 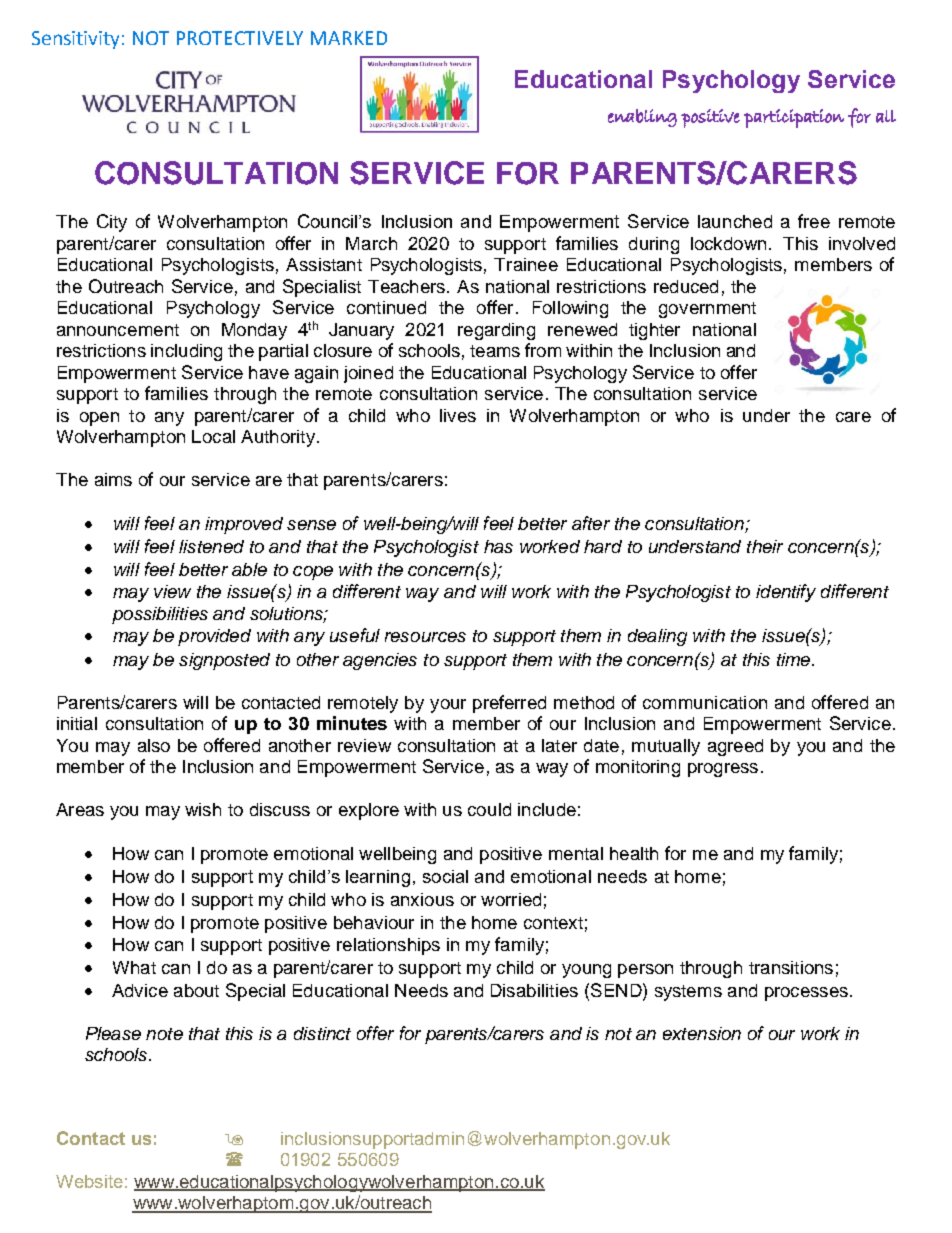 What do you see at coordinates (495, 351) in the screenshot?
I see `teams` at bounding box center [495, 351].
